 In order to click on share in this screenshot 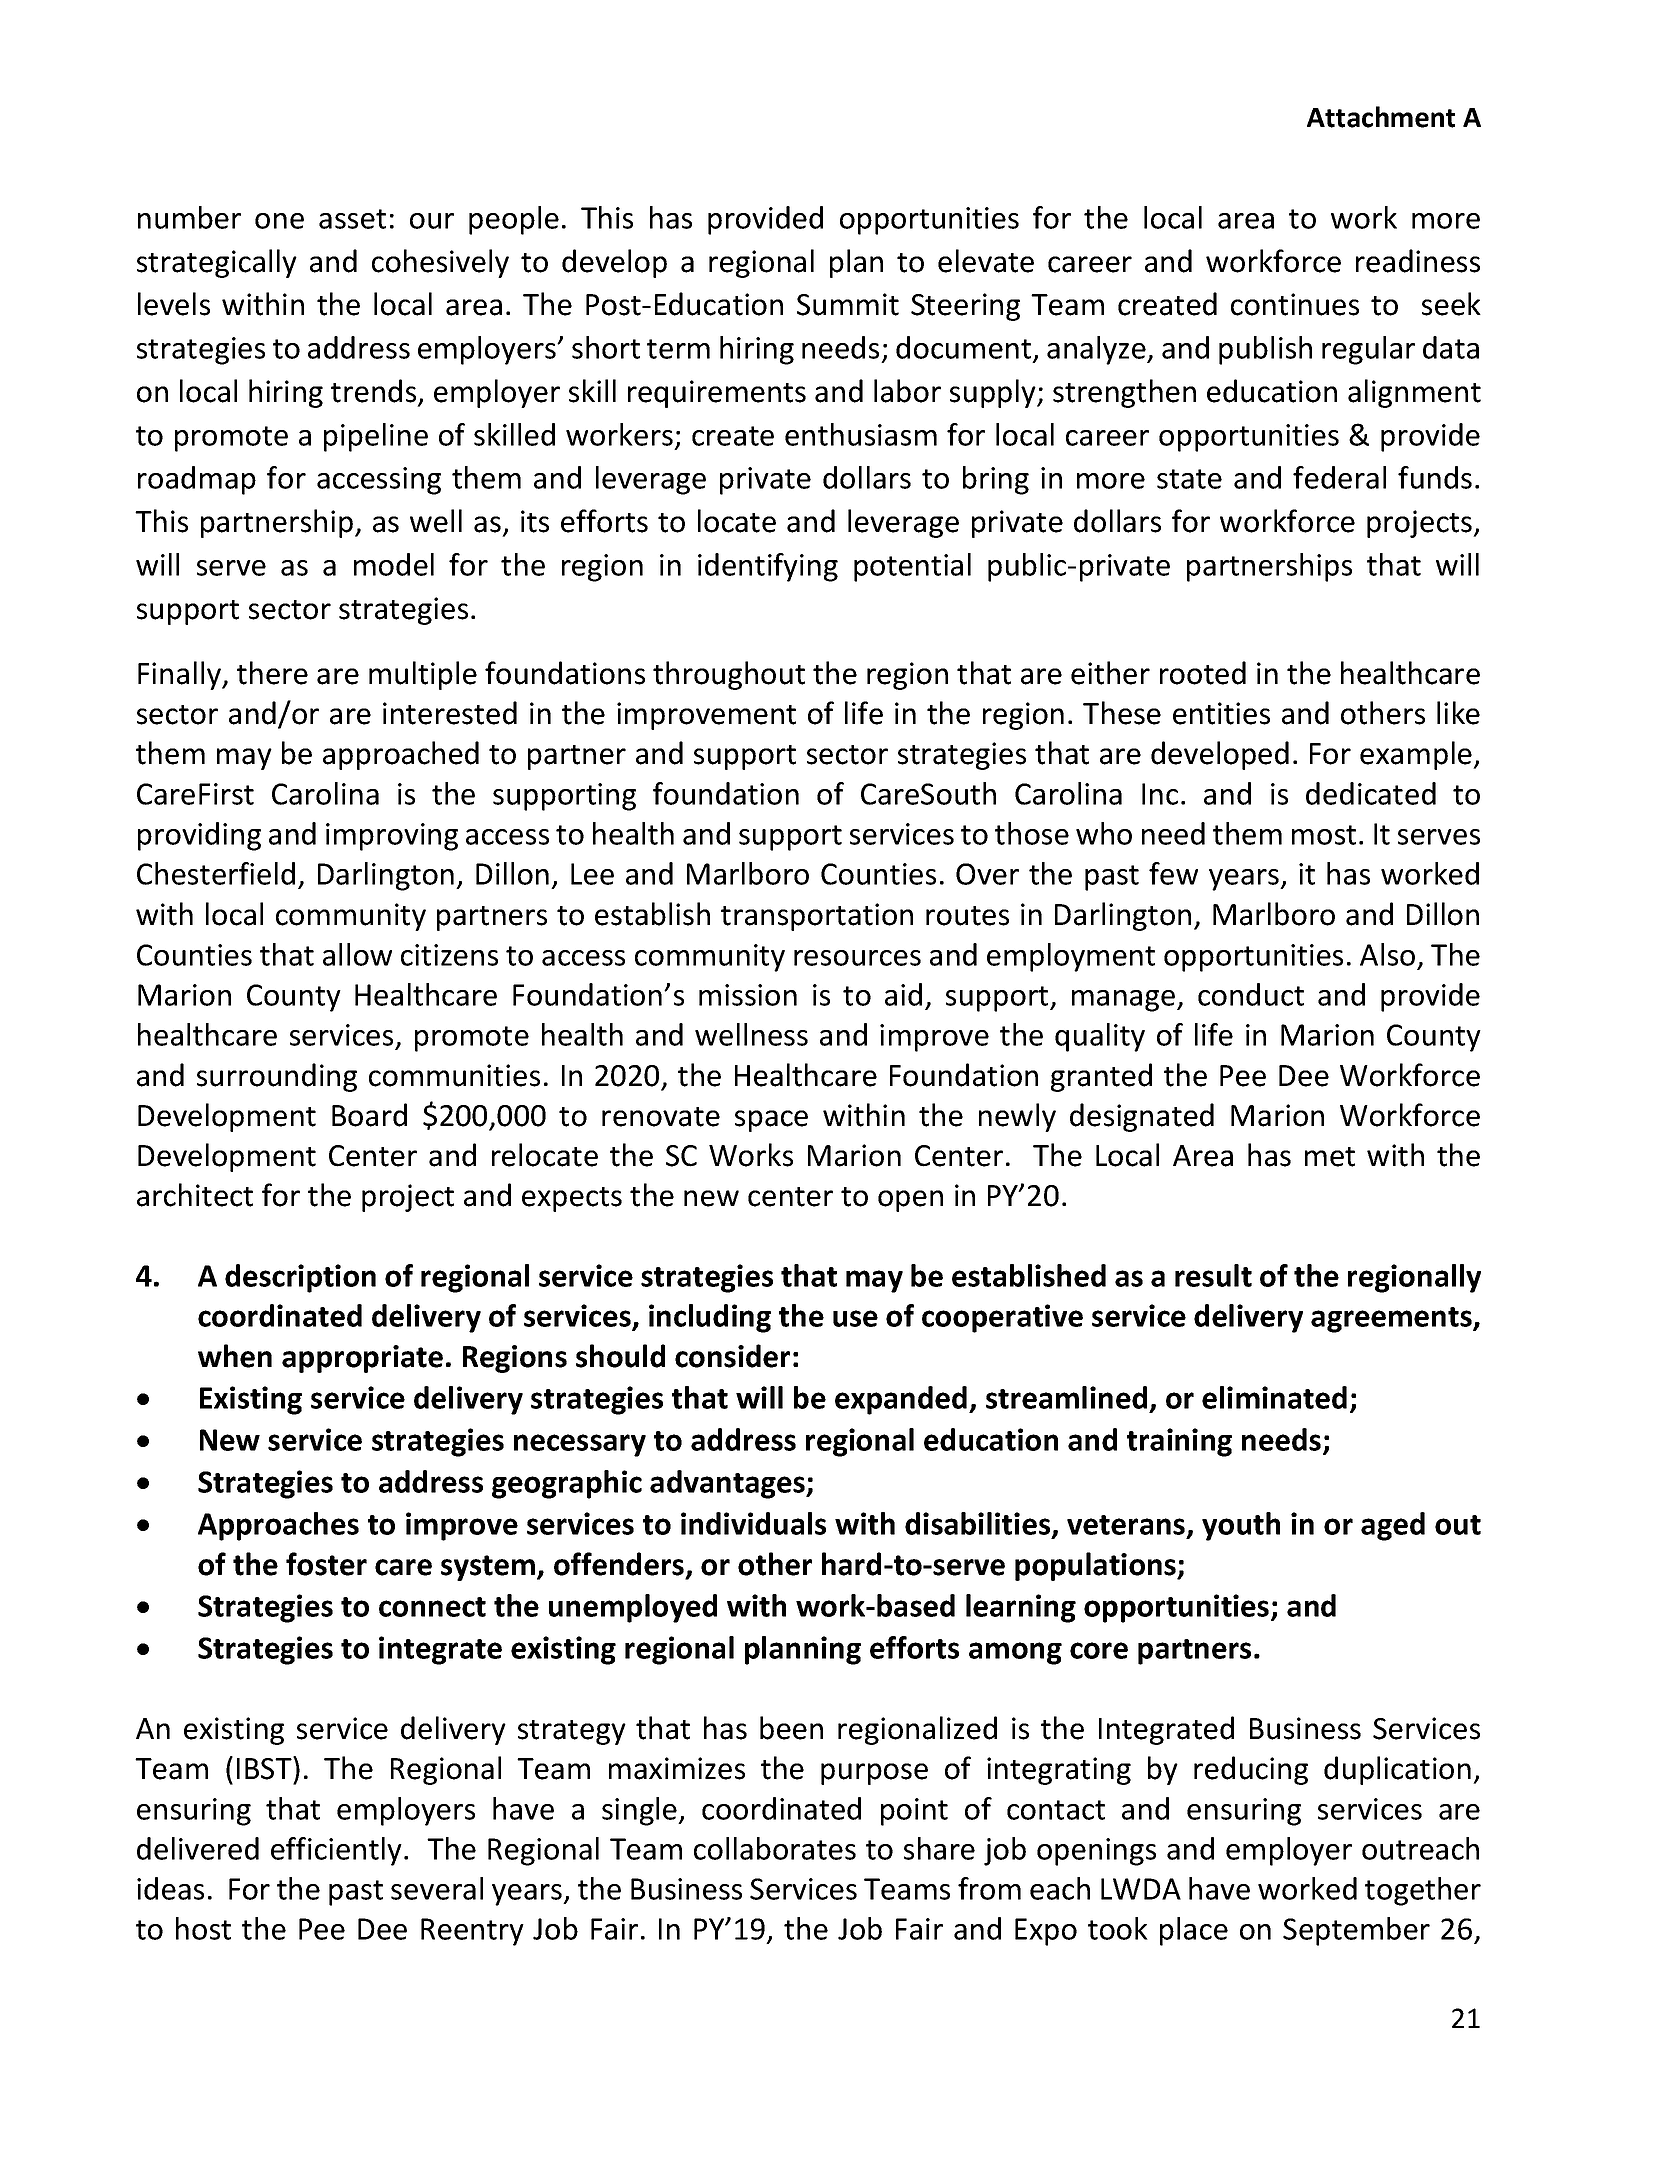, I will do `click(939, 1848)`.
